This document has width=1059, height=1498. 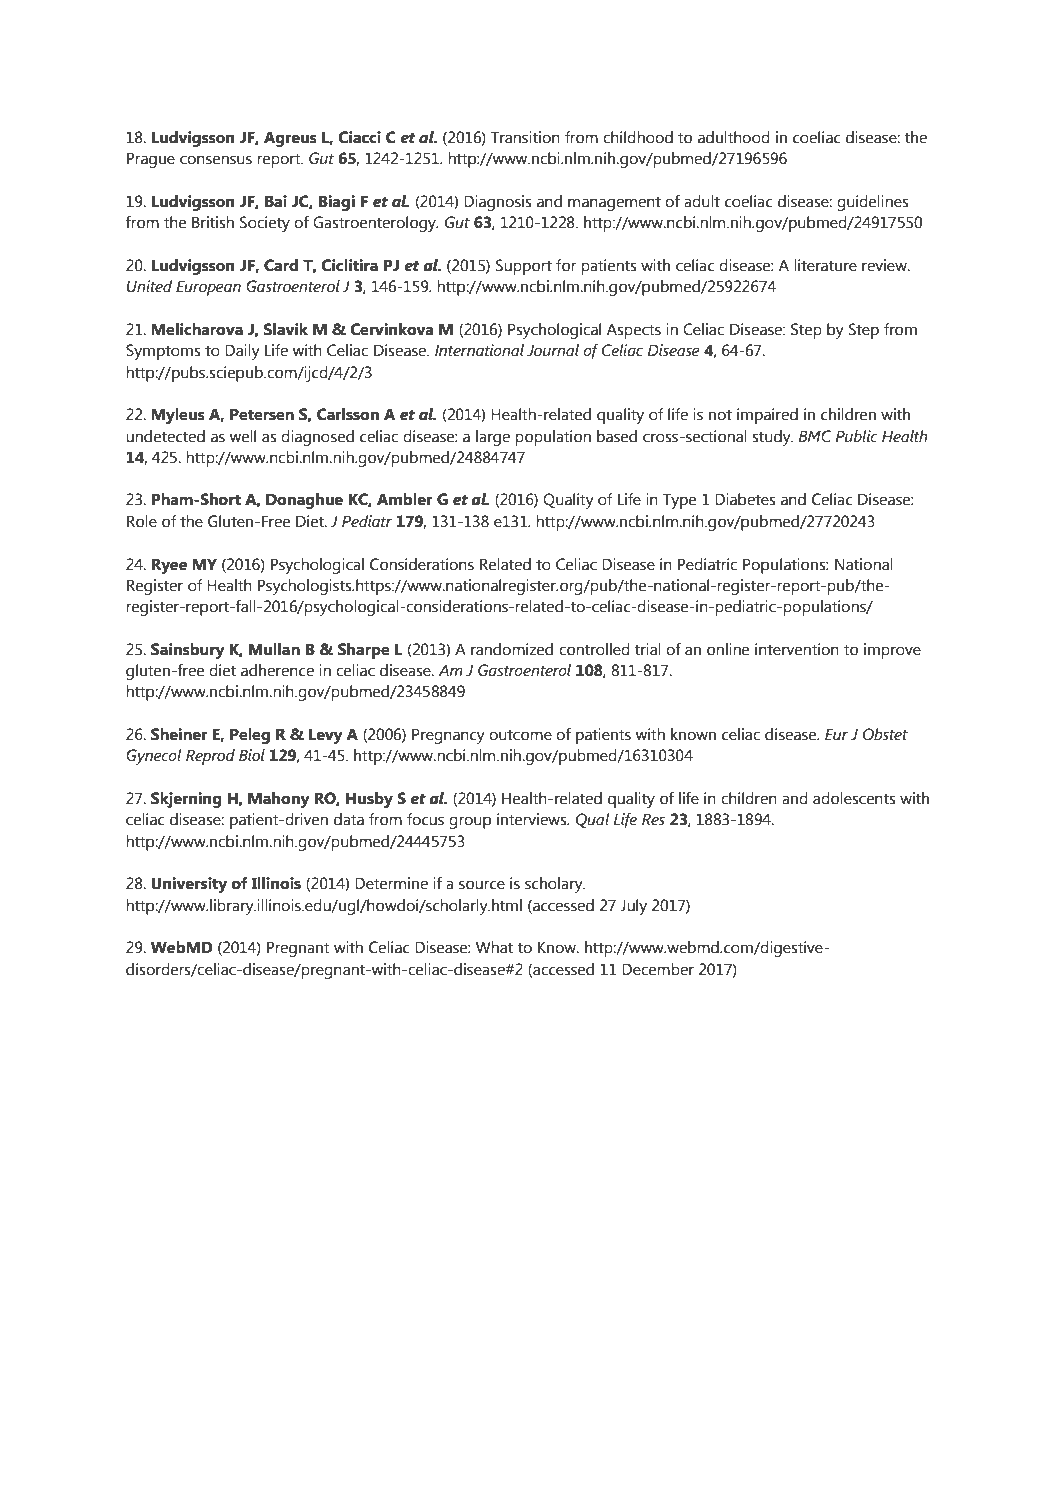 I want to click on Transition, so click(x=525, y=137).
